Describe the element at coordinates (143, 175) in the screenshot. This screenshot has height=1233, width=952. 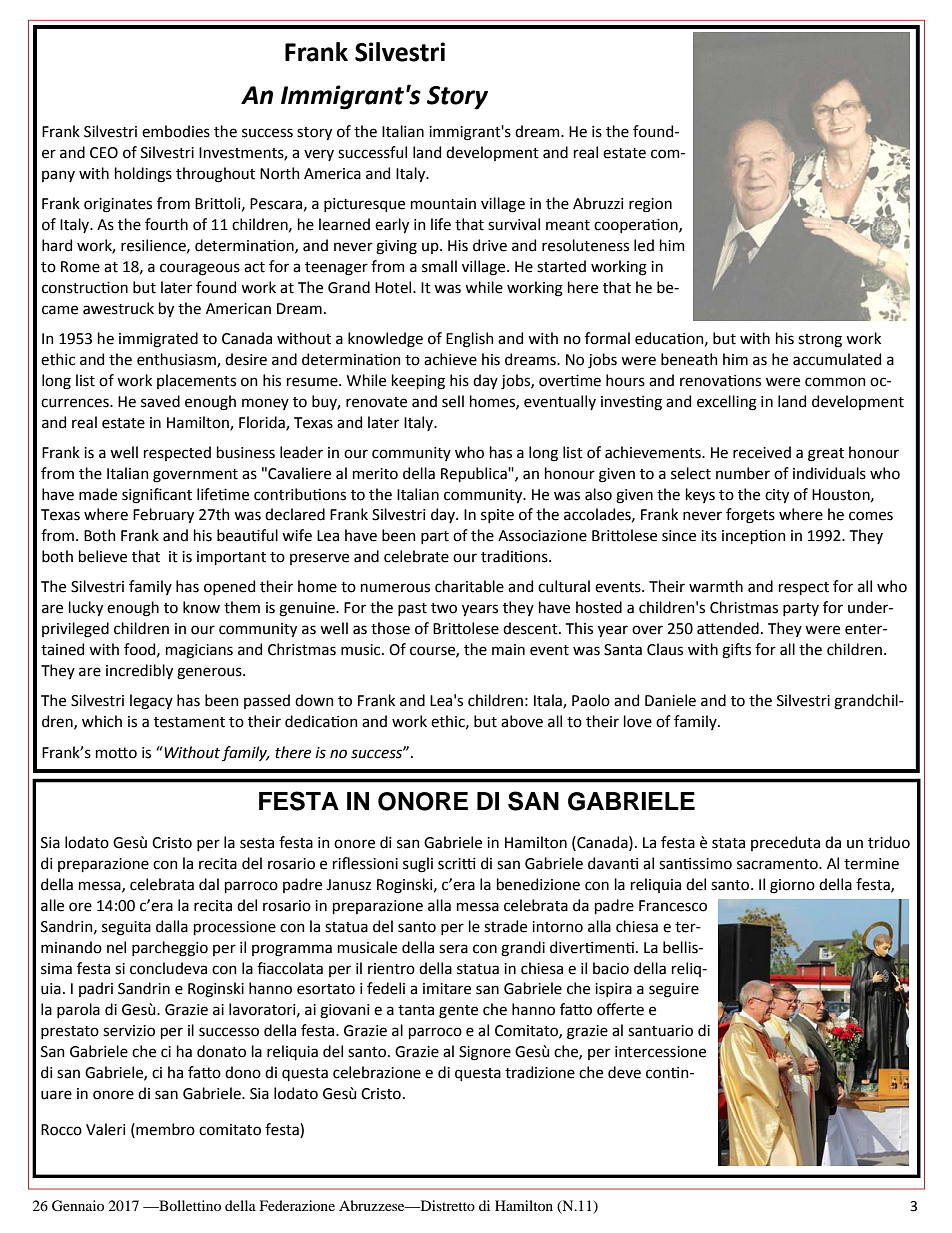
I see `holdings` at that location.
